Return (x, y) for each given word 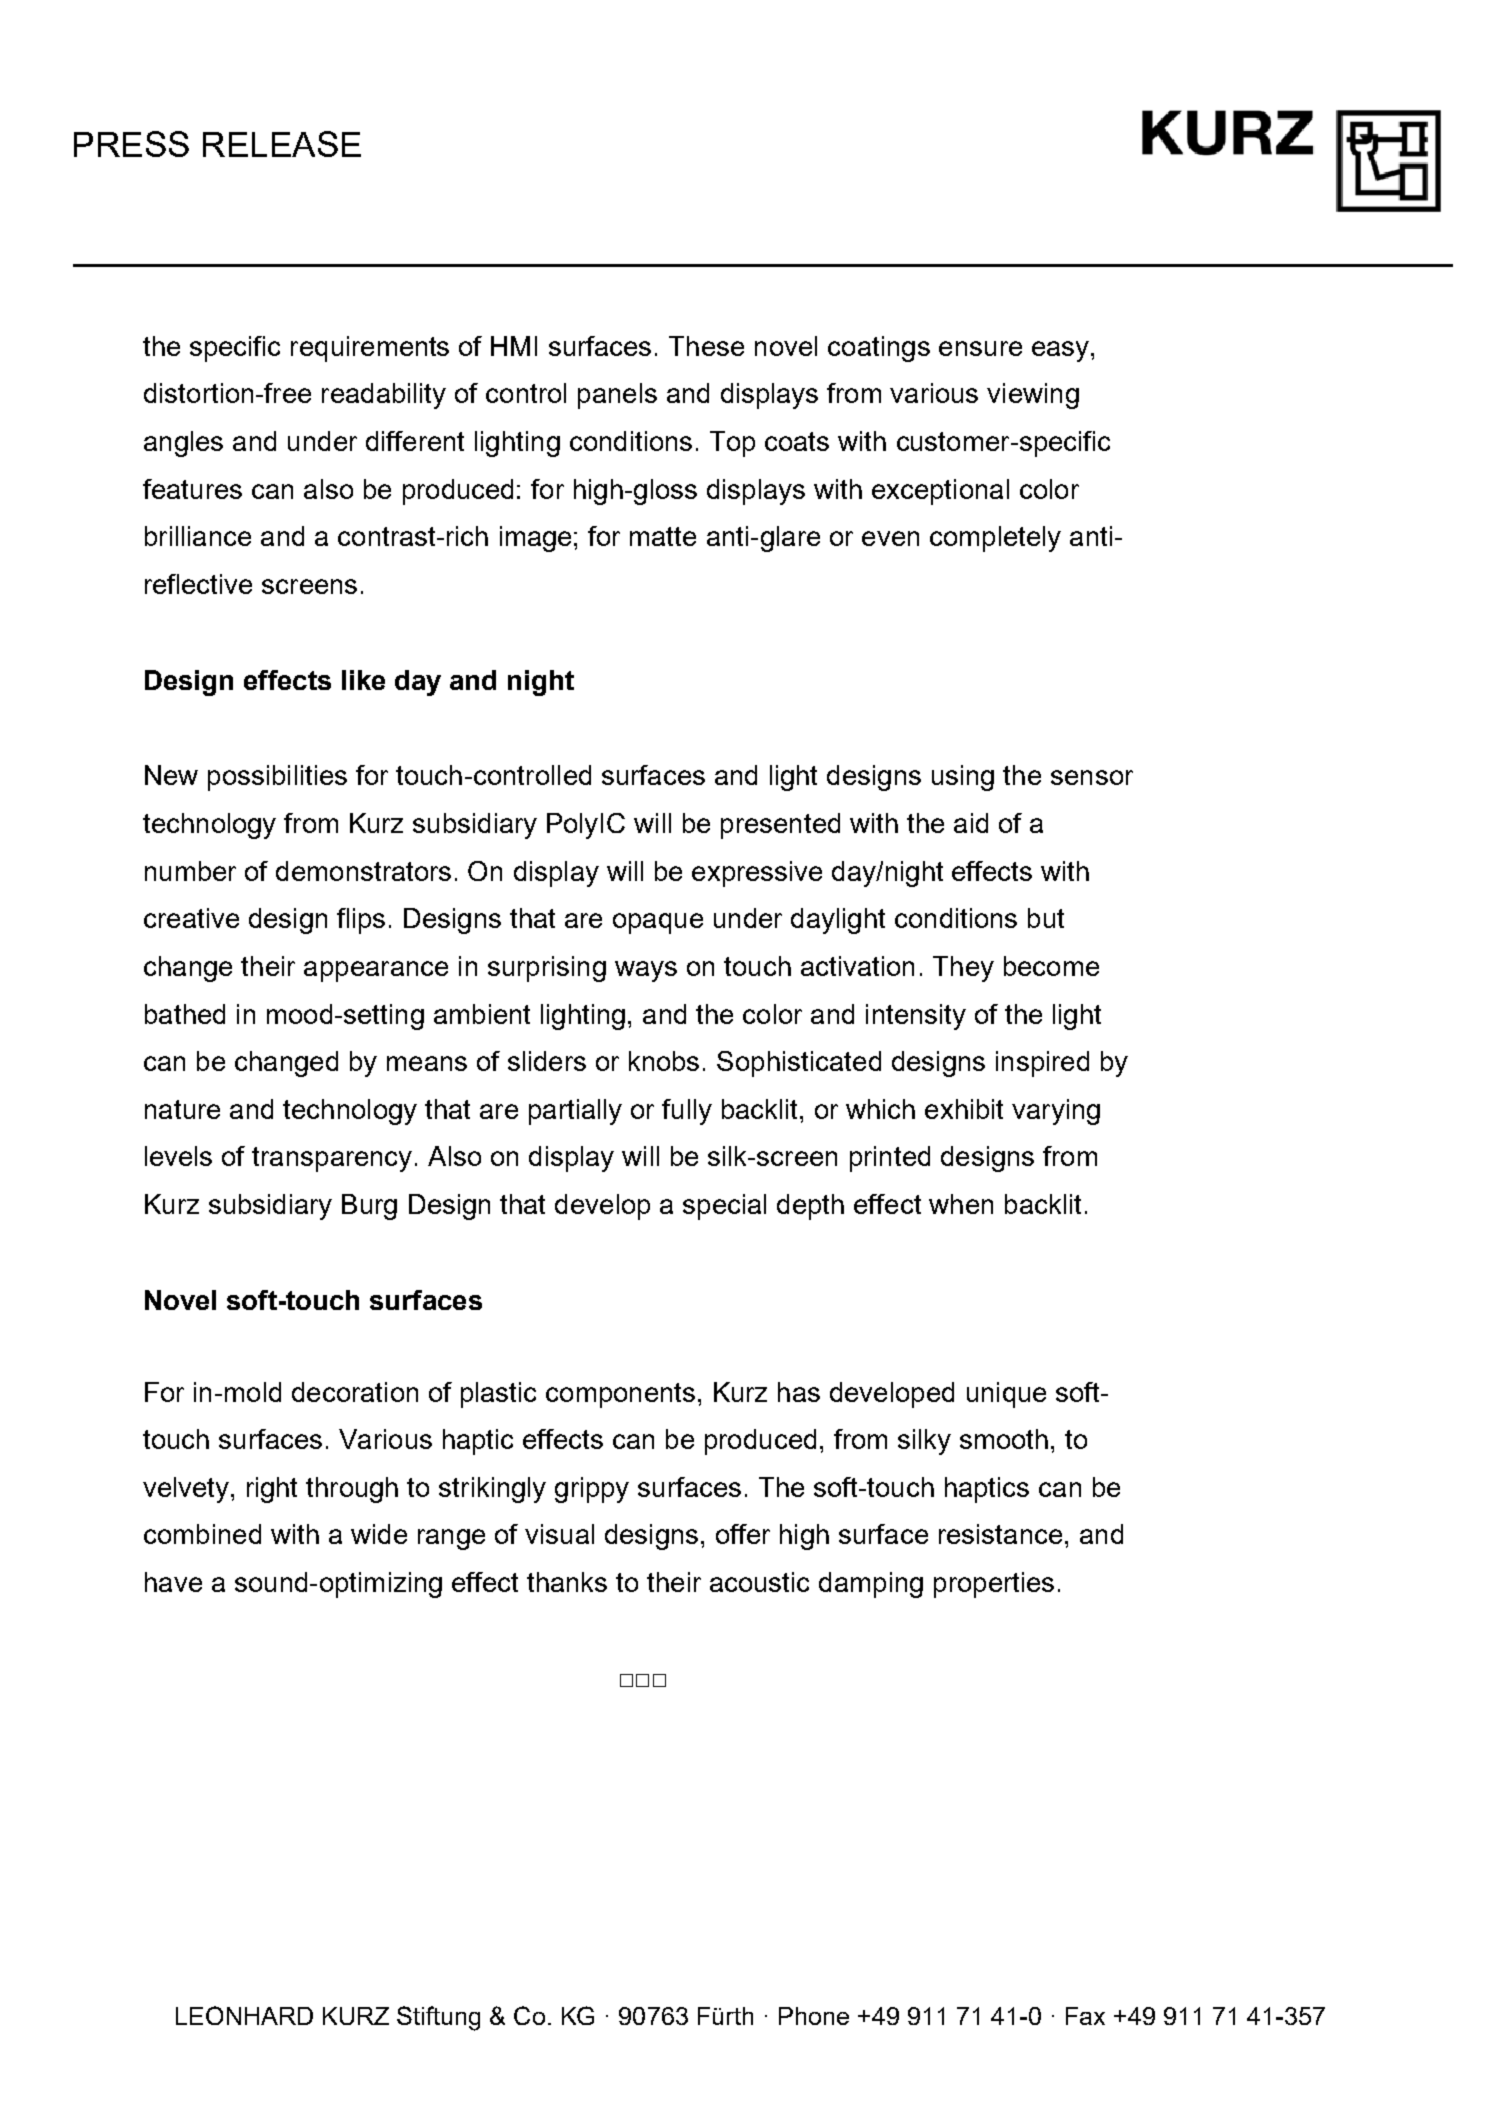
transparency (332, 1159)
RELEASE (282, 144)
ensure (980, 348)
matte (663, 536)
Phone (814, 2016)
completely (995, 539)
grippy (592, 1490)
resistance (1000, 1534)
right (272, 1490)
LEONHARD (244, 2015)
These (706, 346)
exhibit (964, 1109)
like (363, 680)
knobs (664, 1061)
